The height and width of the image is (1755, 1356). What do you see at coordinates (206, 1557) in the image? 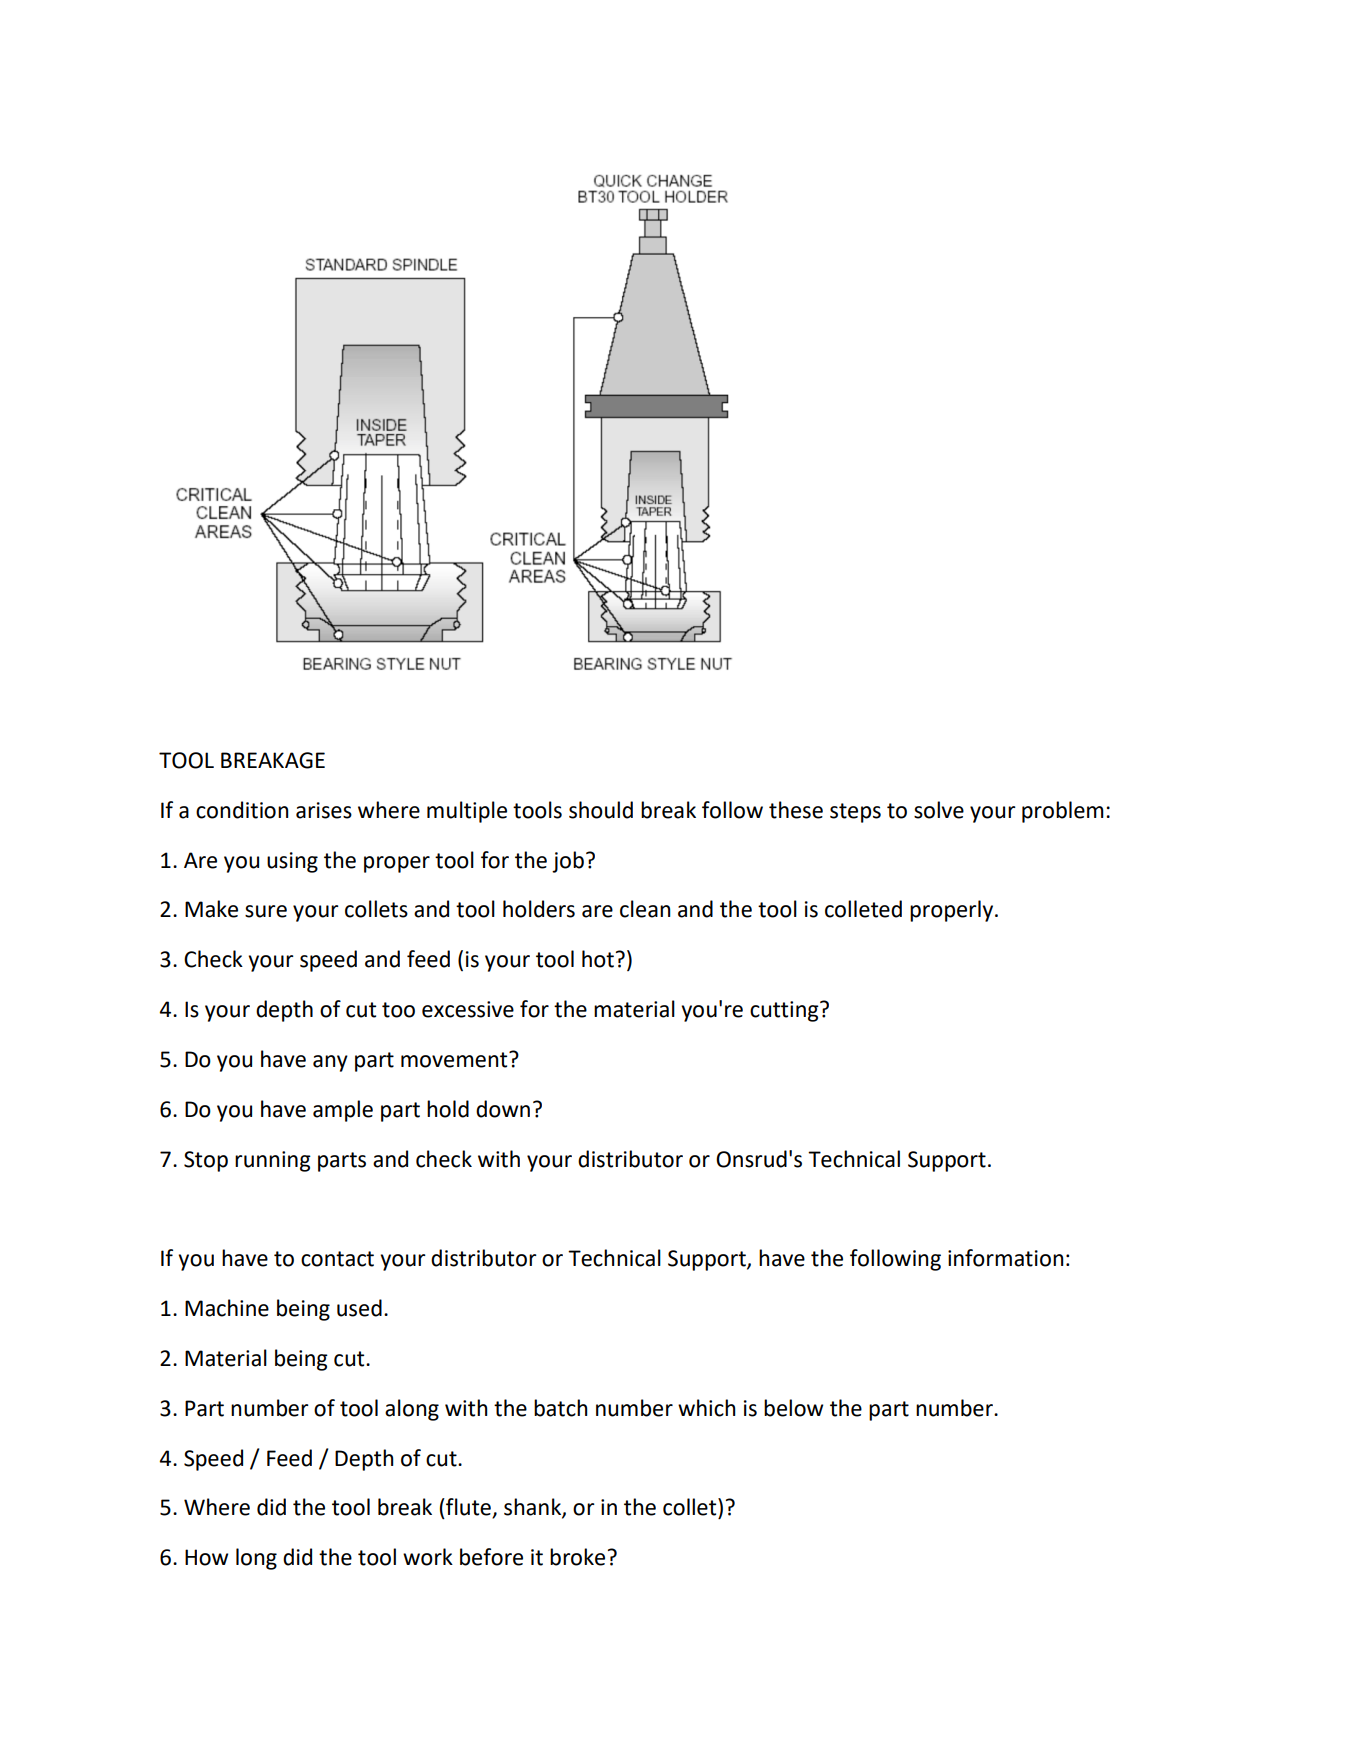
I see `How` at bounding box center [206, 1557].
